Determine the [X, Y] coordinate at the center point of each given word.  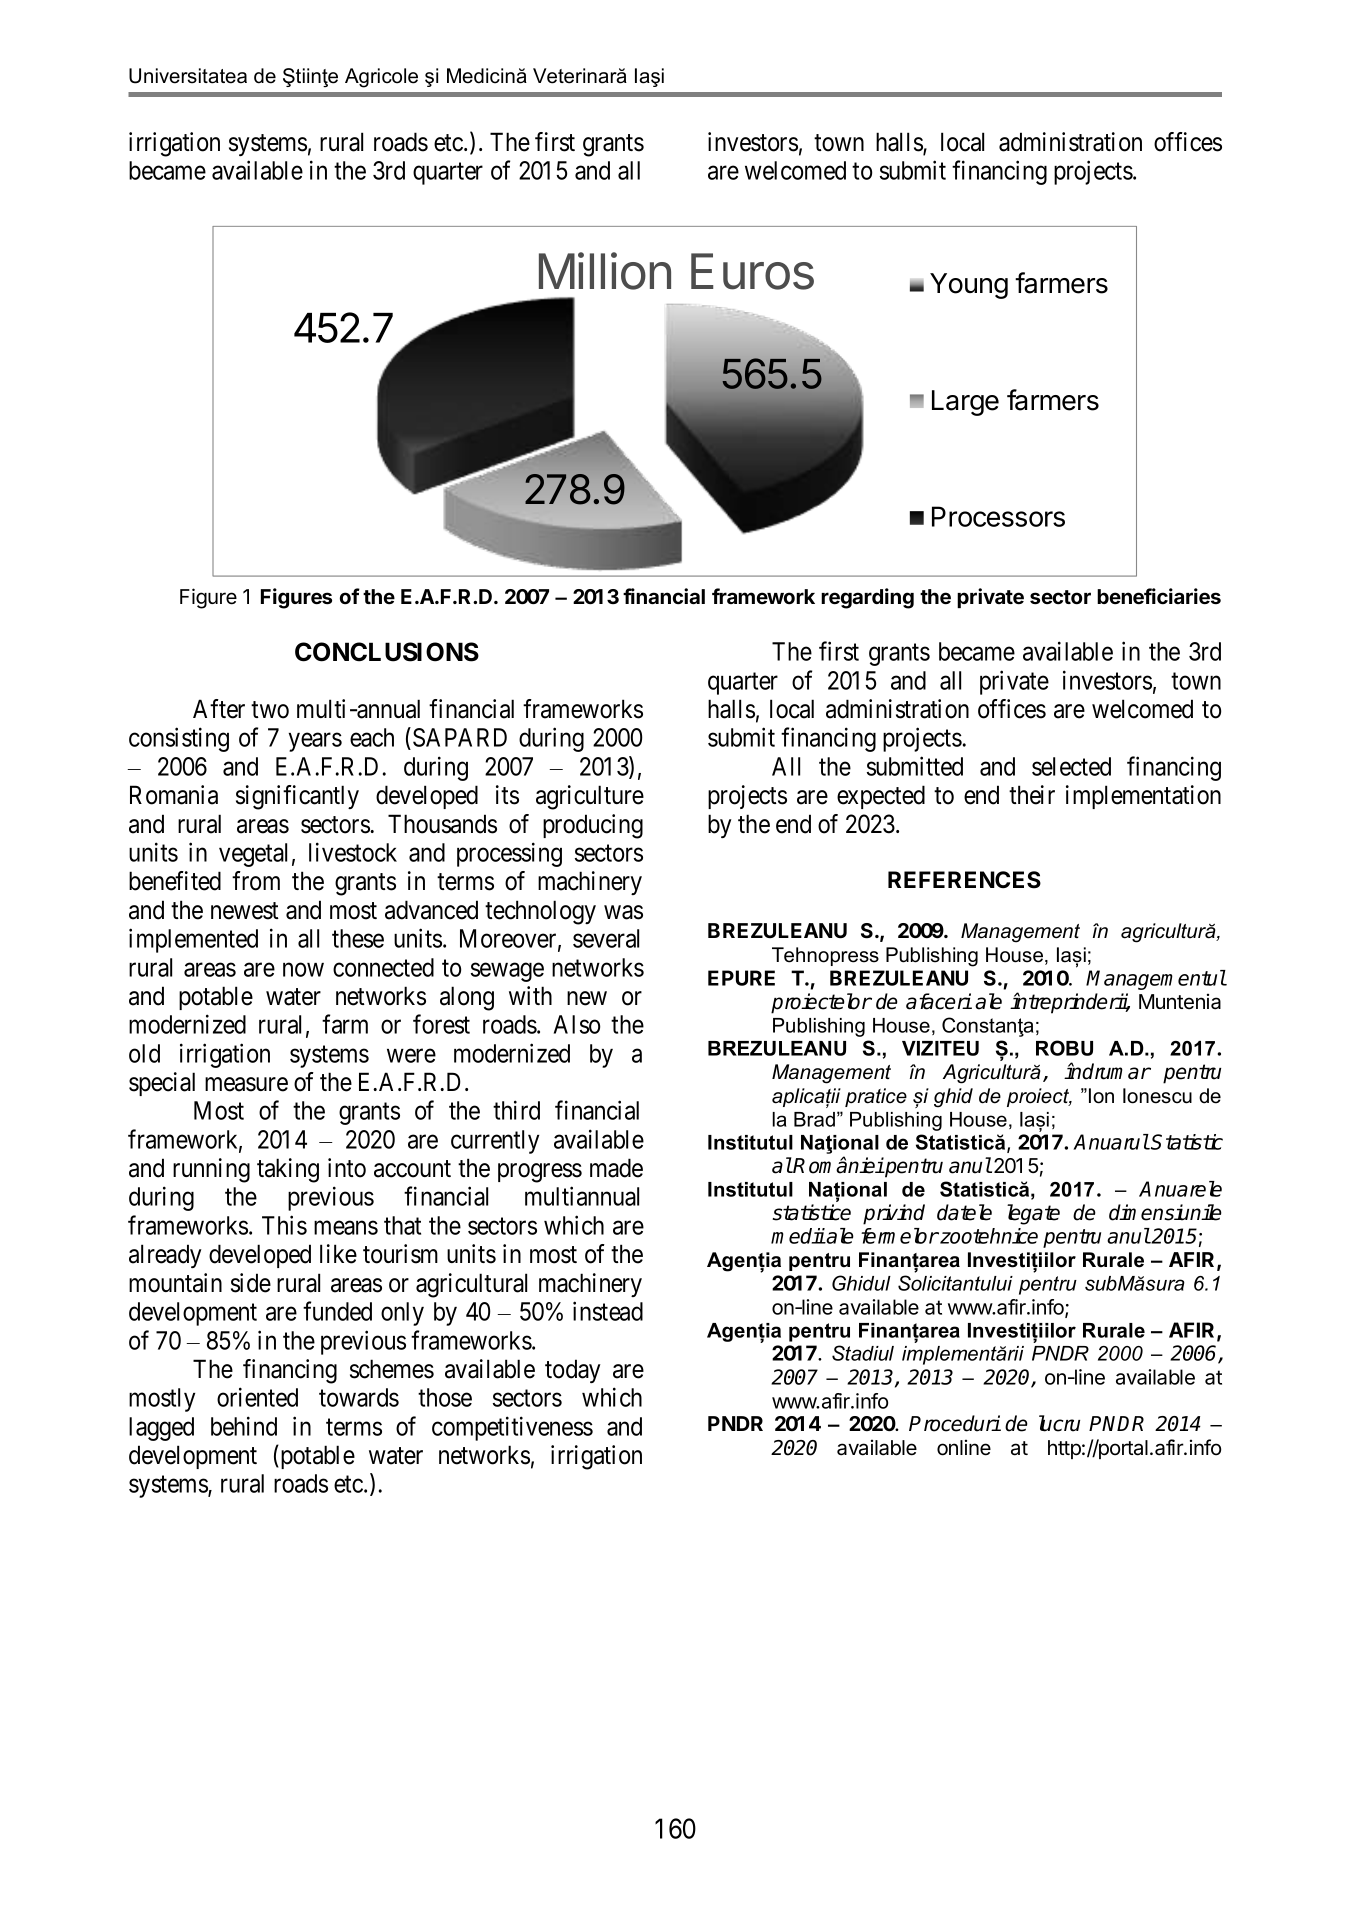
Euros [752, 271]
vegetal [253, 855]
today [573, 1371]
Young [969, 286]
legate [1033, 1214]
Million [605, 271]
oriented [257, 1397]
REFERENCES [964, 880]
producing [593, 826]
